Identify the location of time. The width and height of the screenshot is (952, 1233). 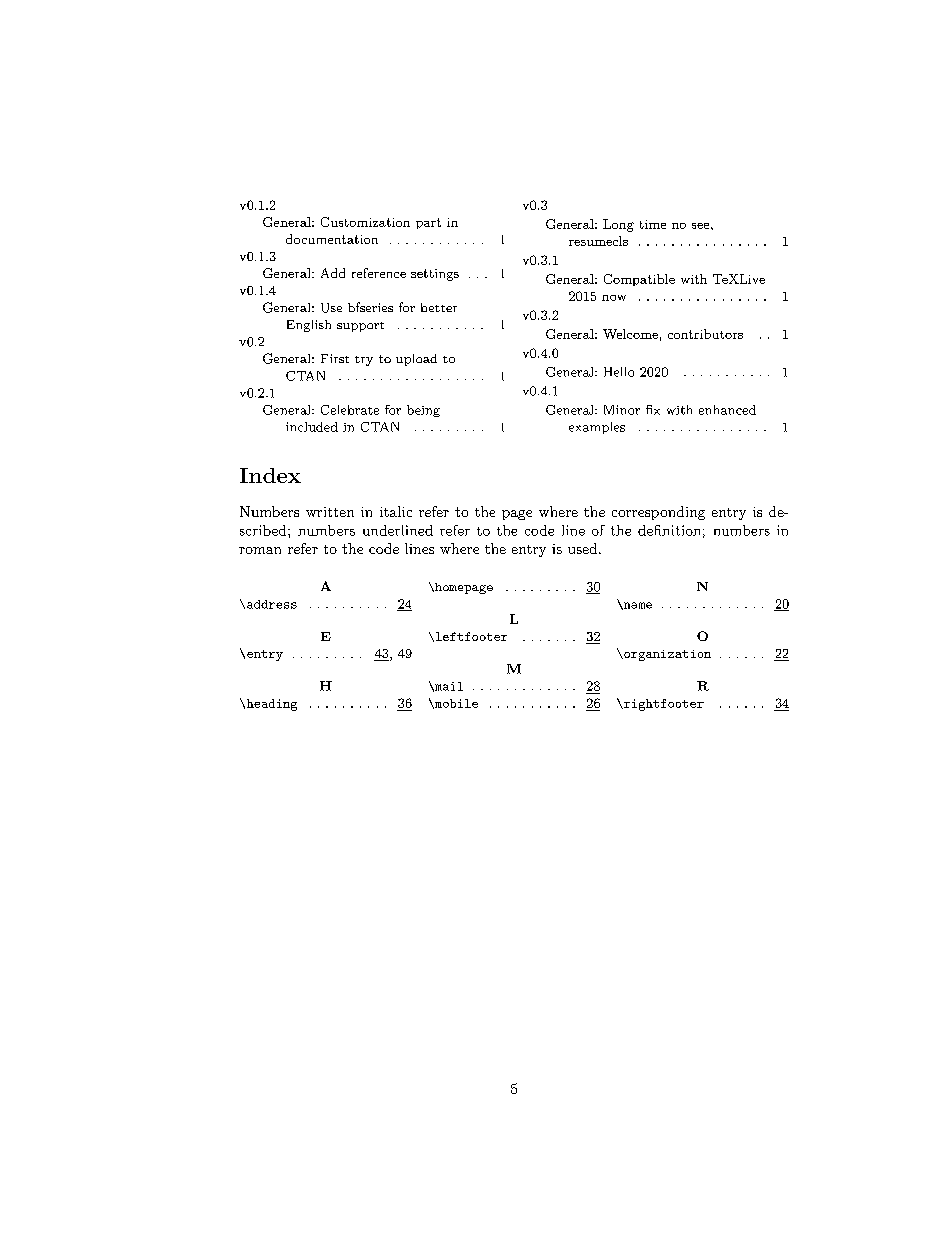
(653, 224).
